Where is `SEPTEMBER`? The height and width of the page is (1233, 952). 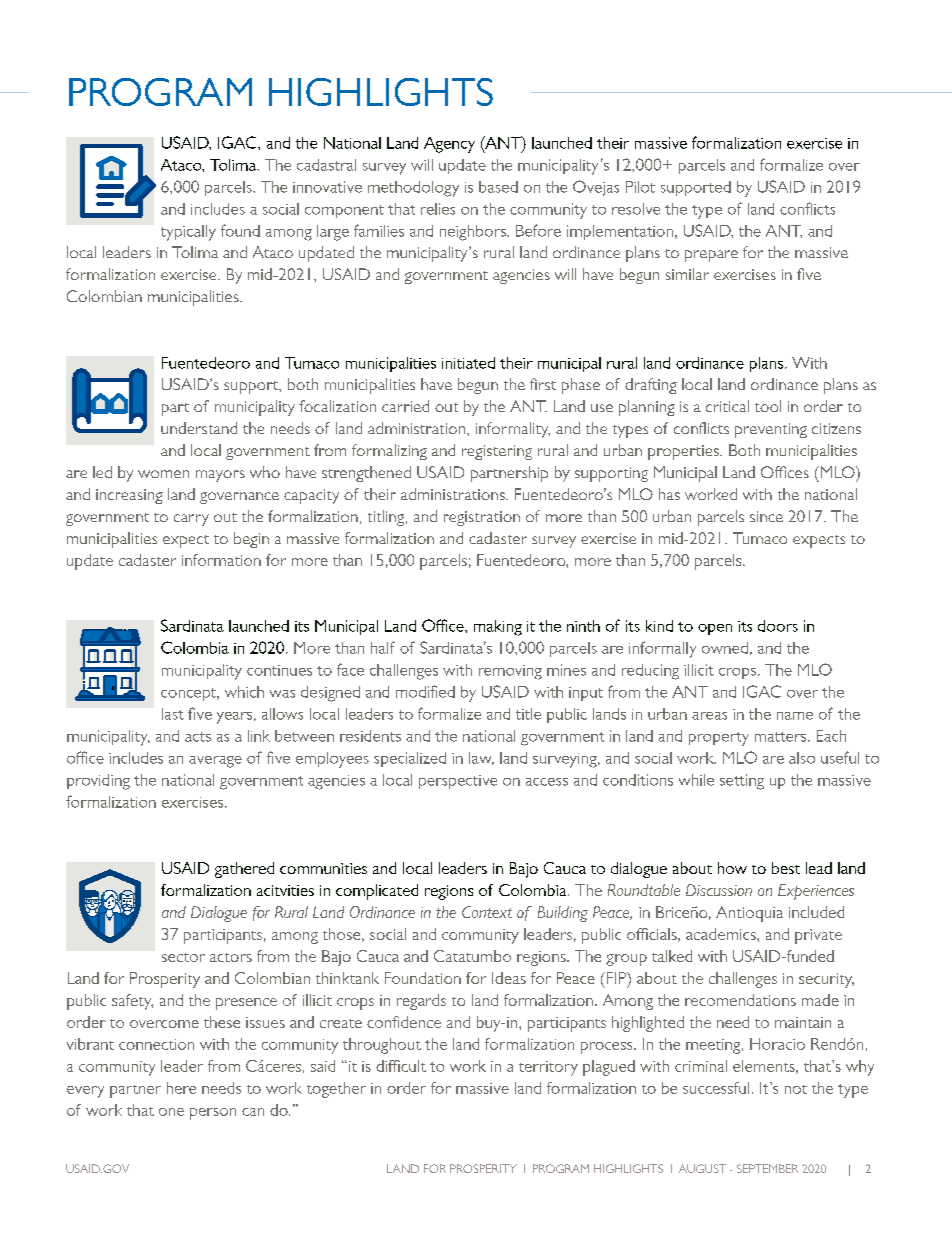 SEPTEMBER is located at coordinates (767, 1168).
